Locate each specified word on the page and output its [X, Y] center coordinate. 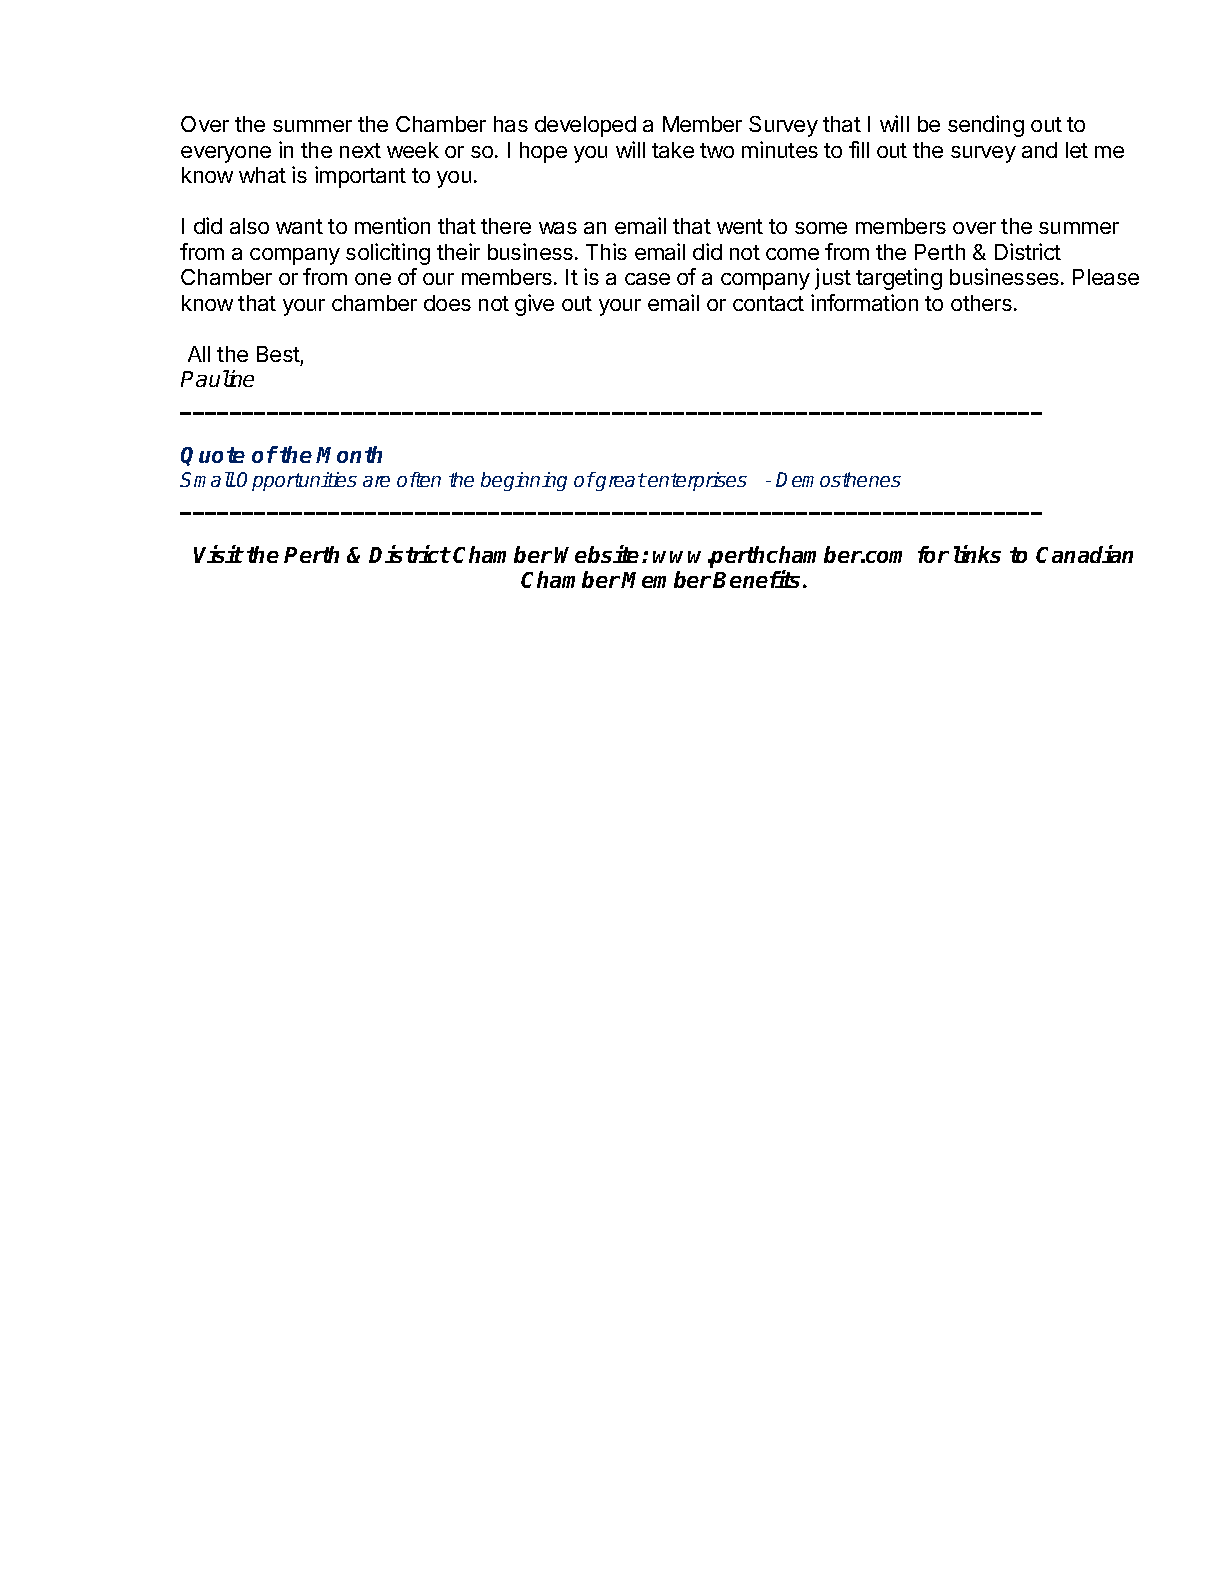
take [673, 150]
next [360, 150]
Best [278, 354]
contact [768, 303]
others [981, 303]
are [376, 481]
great [620, 481]
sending [986, 126]
